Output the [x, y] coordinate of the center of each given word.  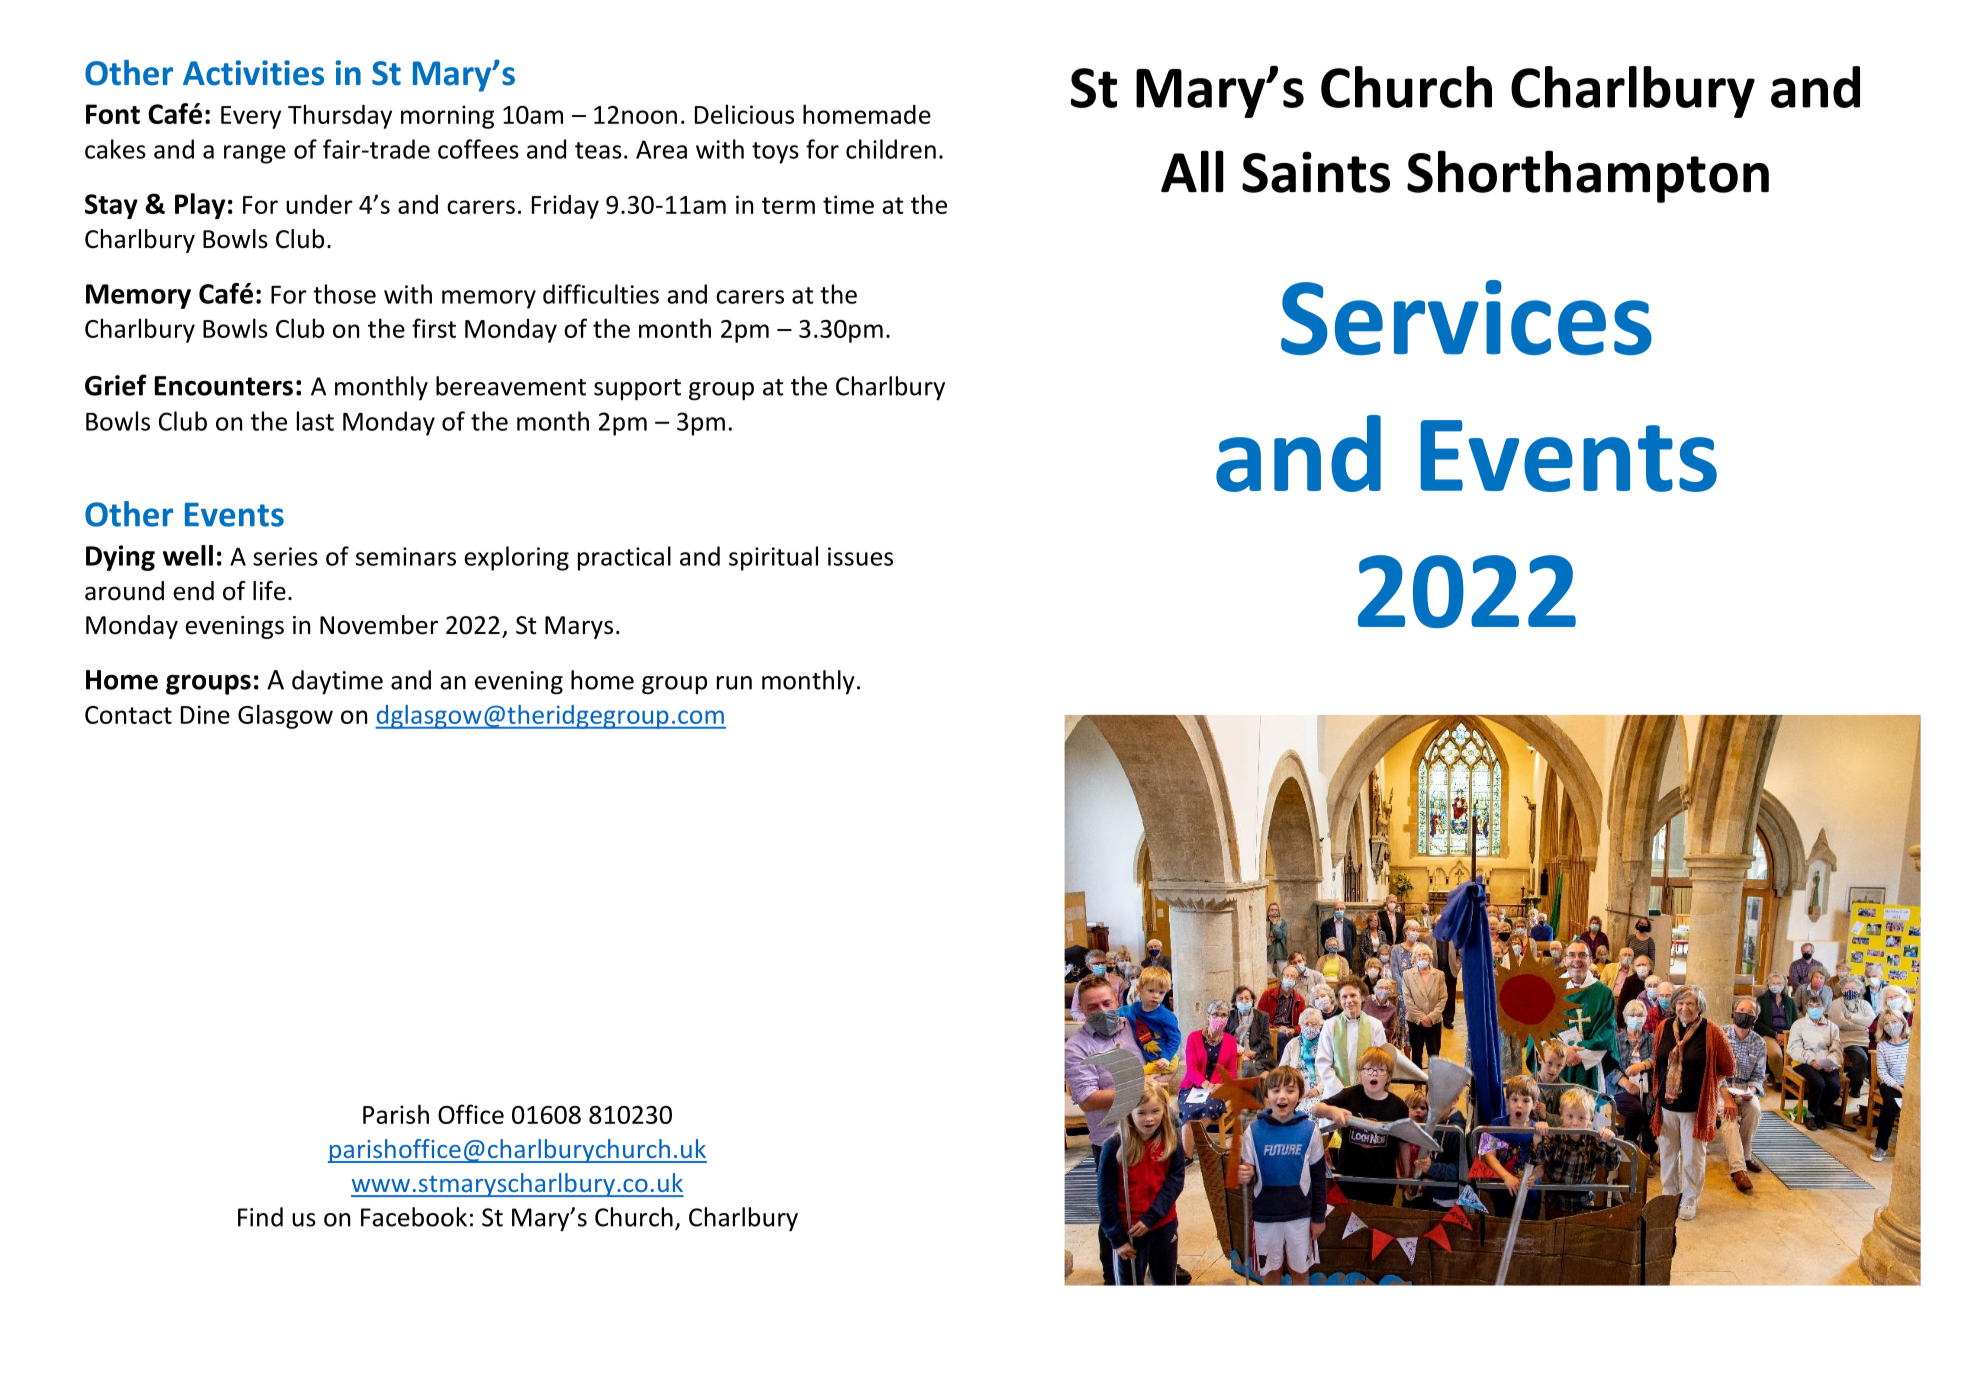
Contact [128, 715]
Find [260, 1217]
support [637, 390]
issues [860, 556]
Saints [1316, 172]
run [734, 683]
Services [1466, 317]
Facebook [414, 1217]
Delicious [744, 114]
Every [251, 117]
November [379, 625]
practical [624, 558]
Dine [205, 714]
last [315, 421]
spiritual [773, 558]
